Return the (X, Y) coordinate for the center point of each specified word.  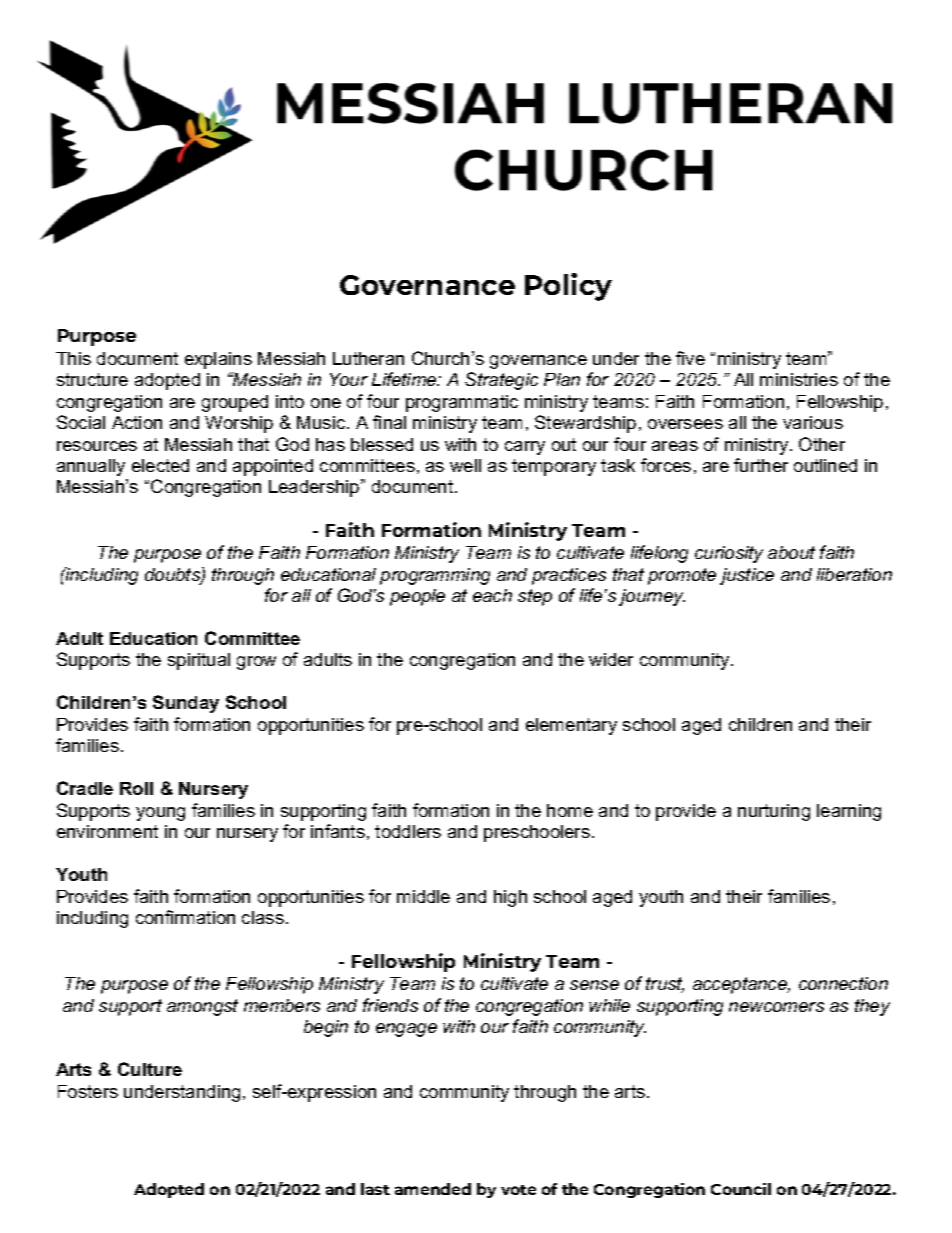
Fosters (88, 1091)
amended (433, 1189)
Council (741, 1189)
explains (218, 360)
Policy (568, 287)
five (690, 358)
